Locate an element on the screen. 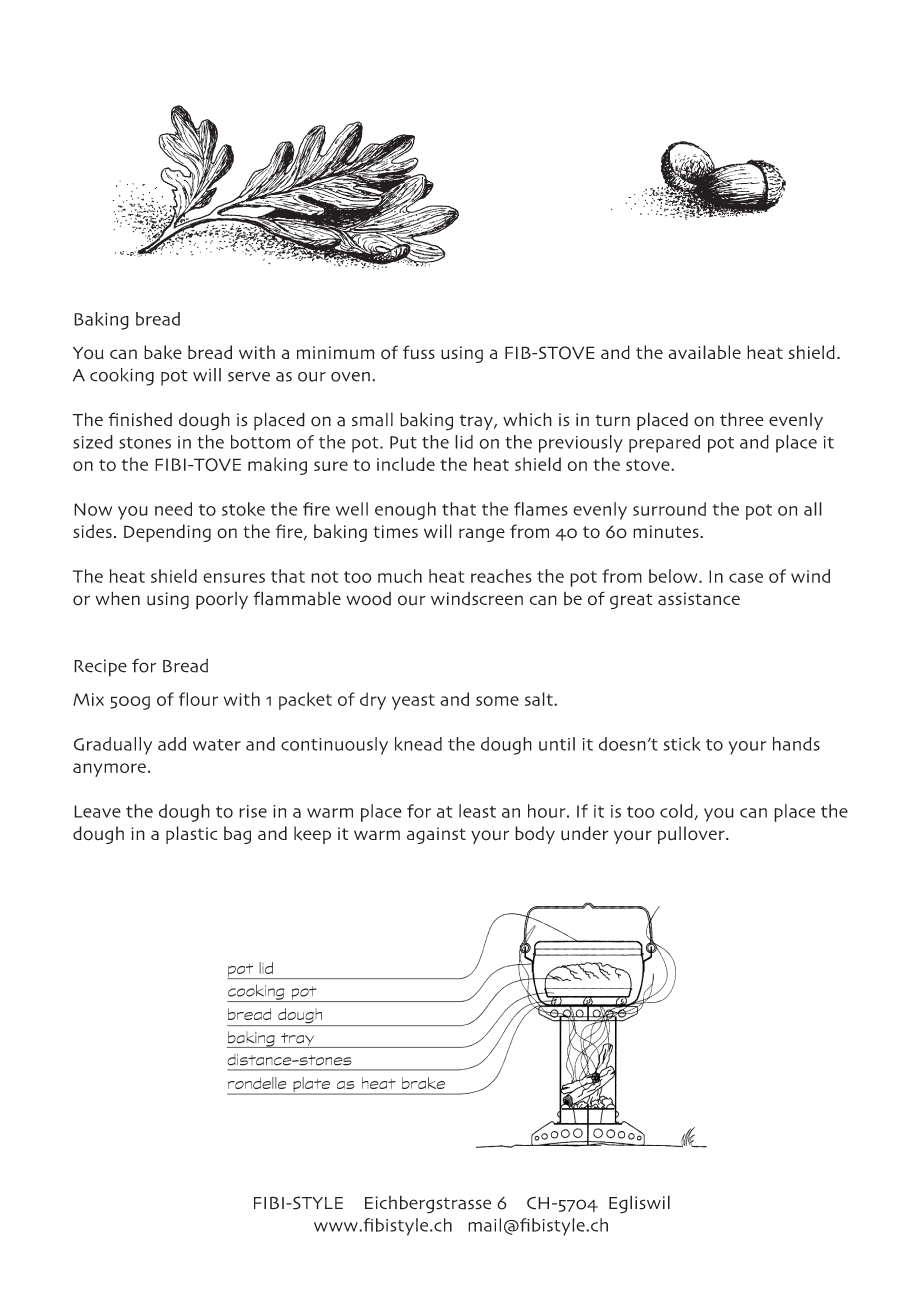 The image size is (924, 1308). available is located at coordinates (704, 352).
